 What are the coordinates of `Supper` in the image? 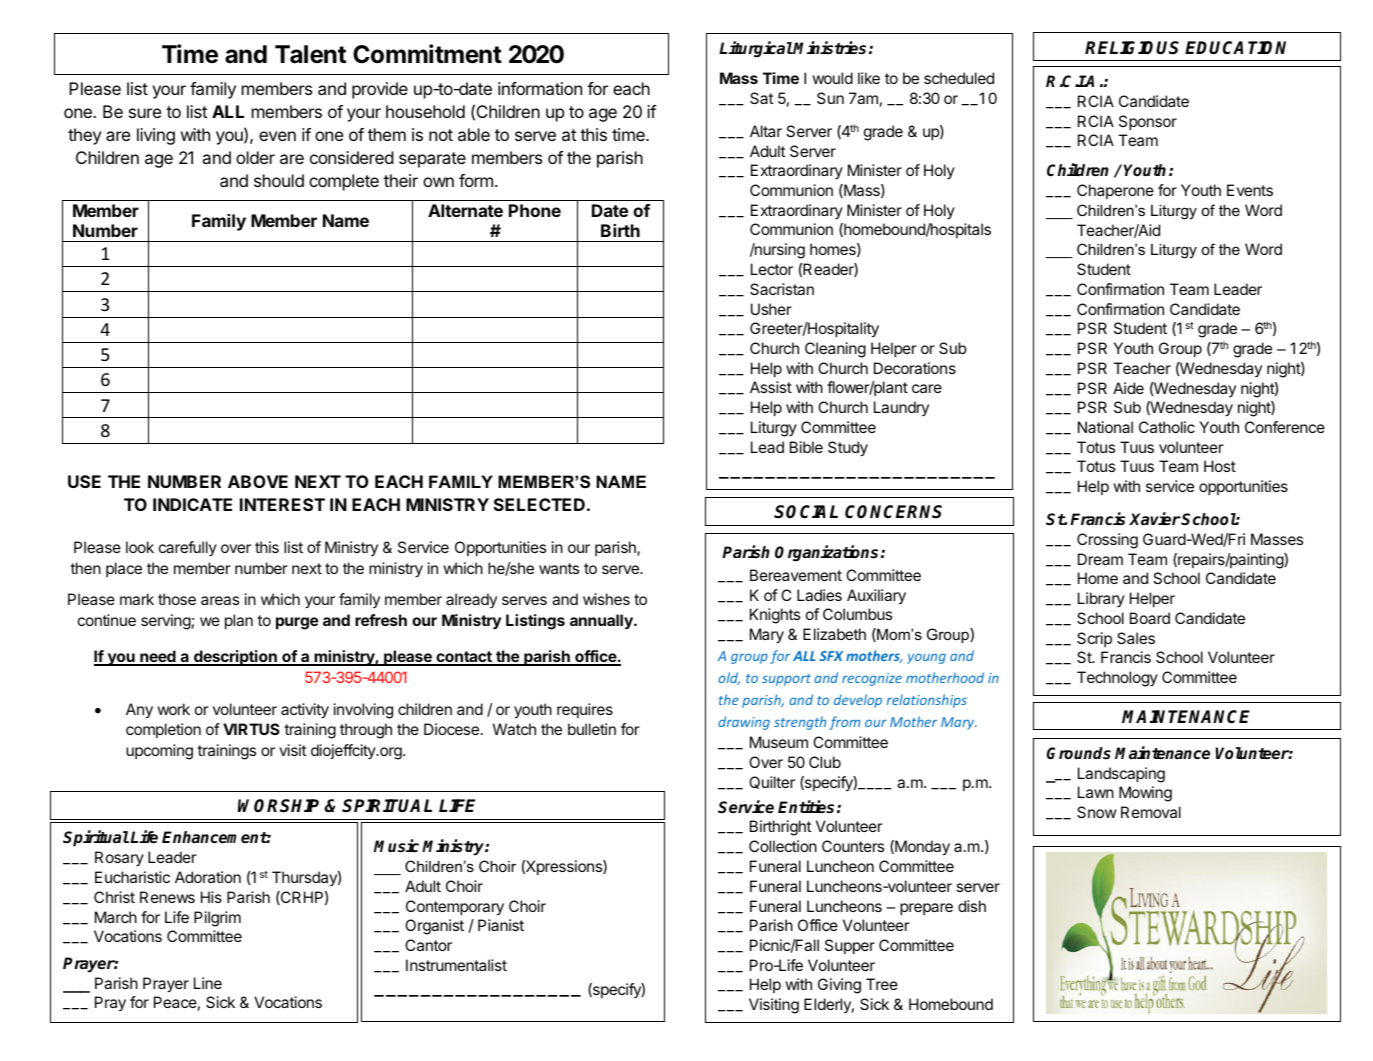 It's located at (850, 946).
